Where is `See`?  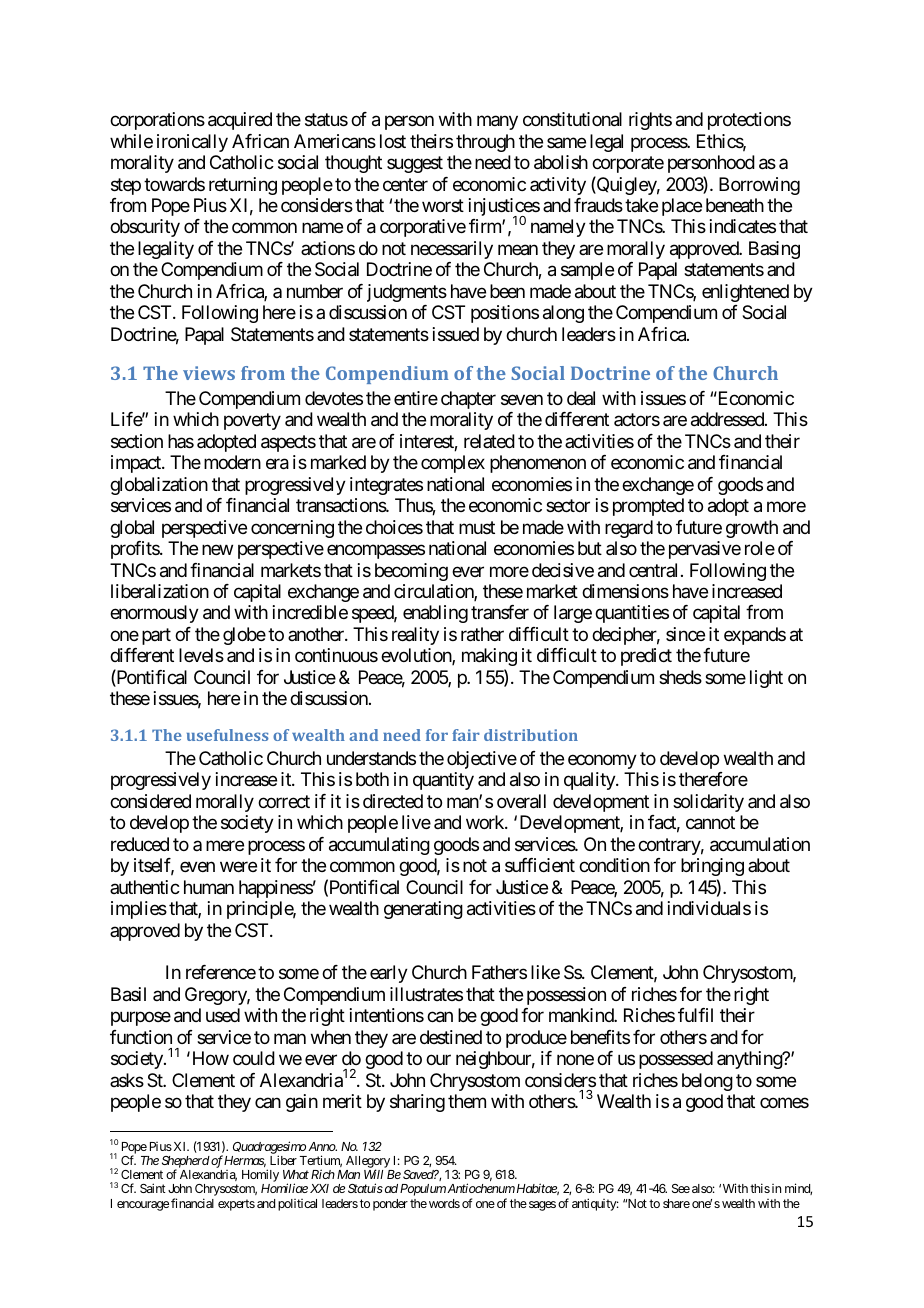
See is located at coordinates (681, 1188).
